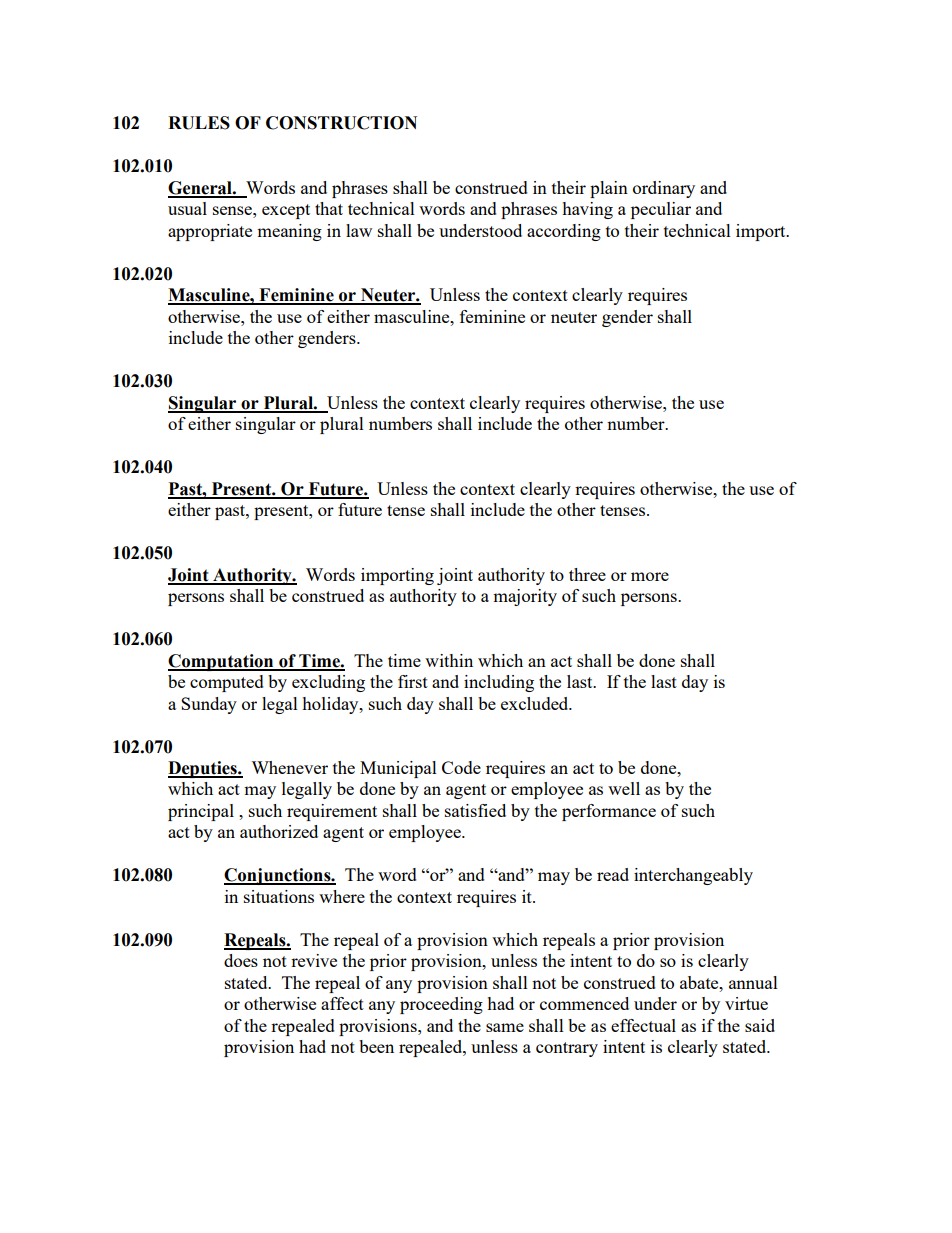 The height and width of the screenshot is (1233, 952). Describe the element at coordinates (241, 960) in the screenshot. I see `does` at that location.
